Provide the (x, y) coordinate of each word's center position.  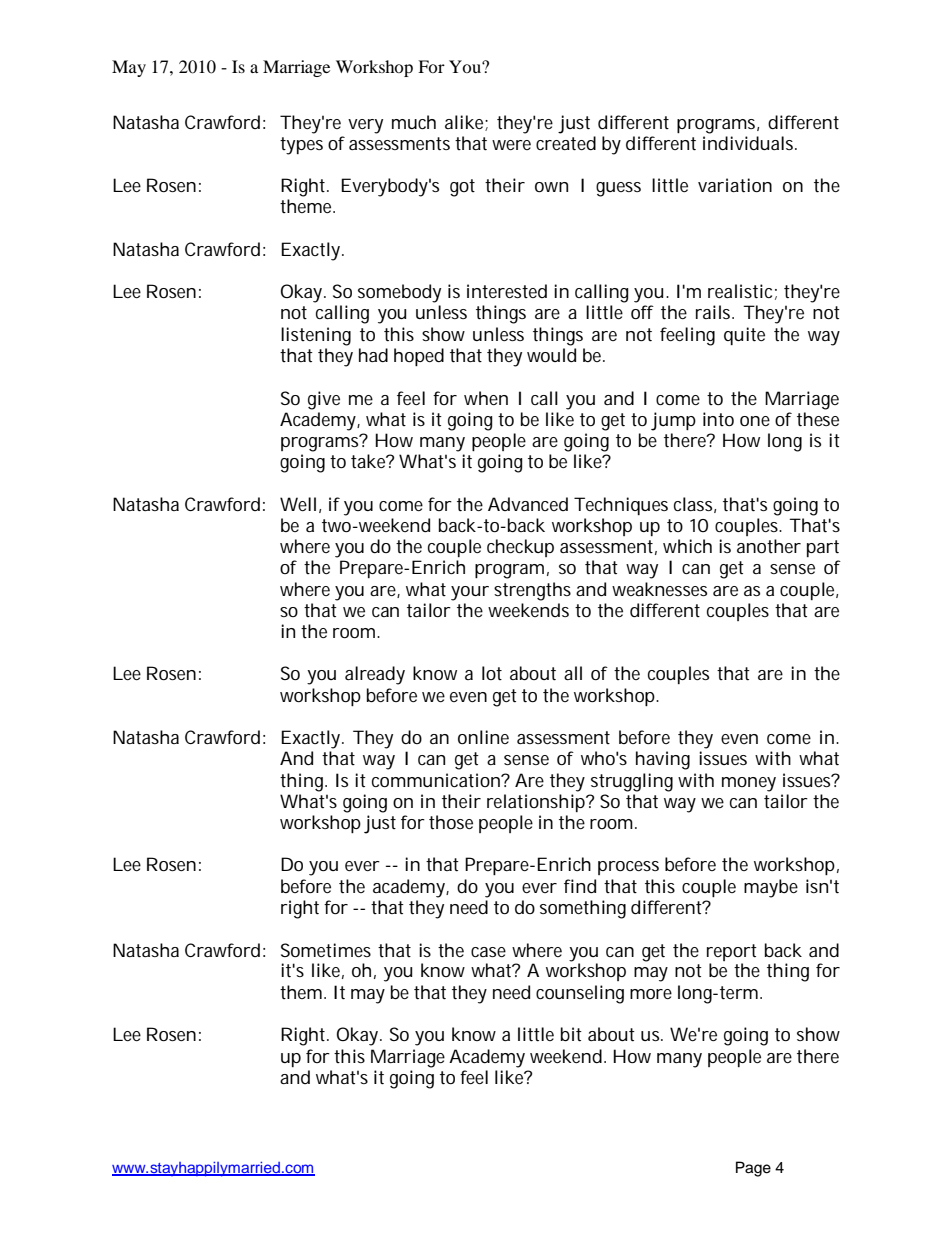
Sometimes (326, 950)
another (769, 546)
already (375, 675)
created (566, 143)
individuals (750, 143)
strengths (532, 591)
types (301, 146)
